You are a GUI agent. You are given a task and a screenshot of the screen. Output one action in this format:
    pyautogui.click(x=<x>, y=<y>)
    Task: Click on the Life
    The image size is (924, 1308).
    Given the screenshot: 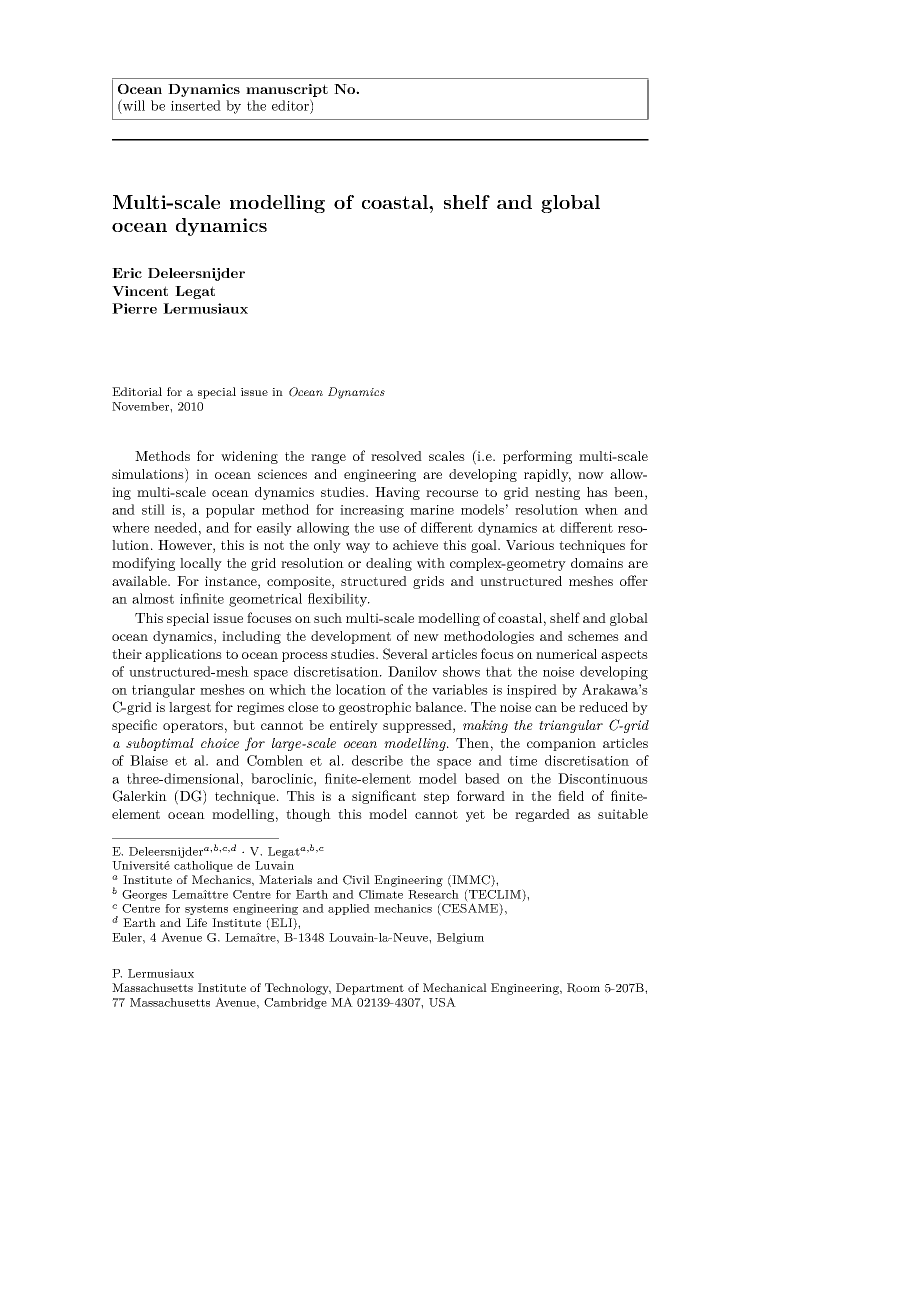 What is the action you would take?
    pyautogui.click(x=196, y=922)
